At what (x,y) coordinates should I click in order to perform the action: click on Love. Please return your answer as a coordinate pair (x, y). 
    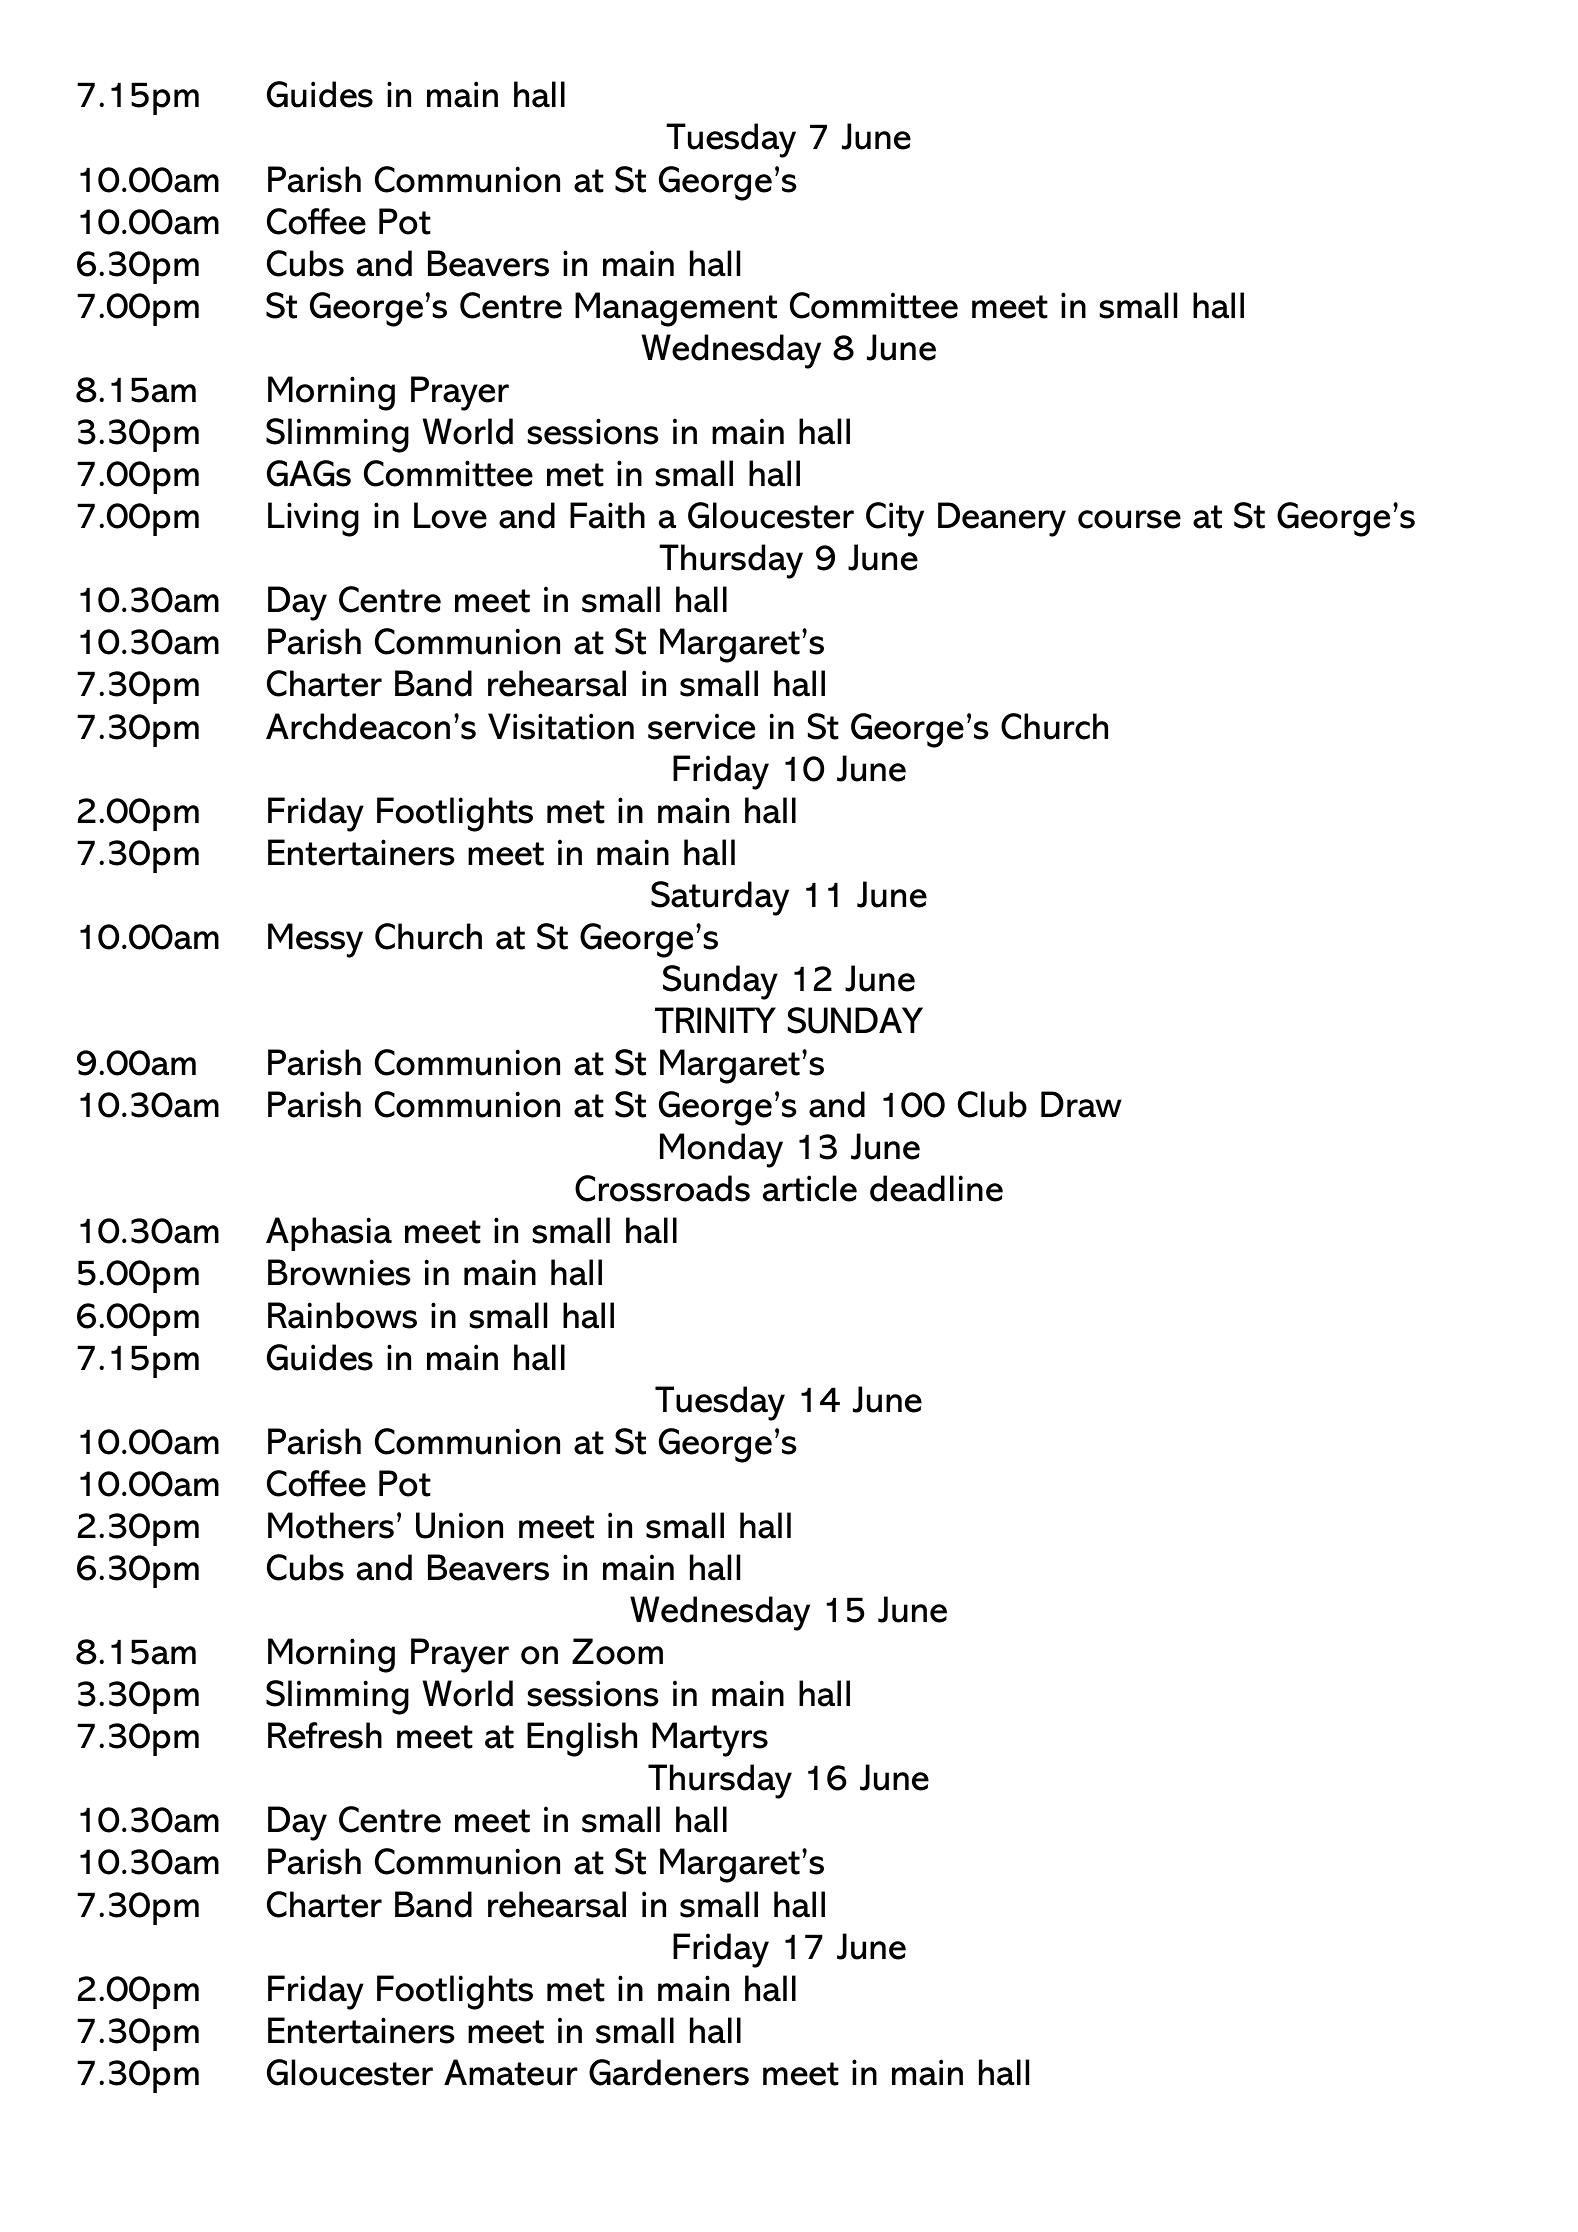
    Looking at the image, I should click on (450, 515).
